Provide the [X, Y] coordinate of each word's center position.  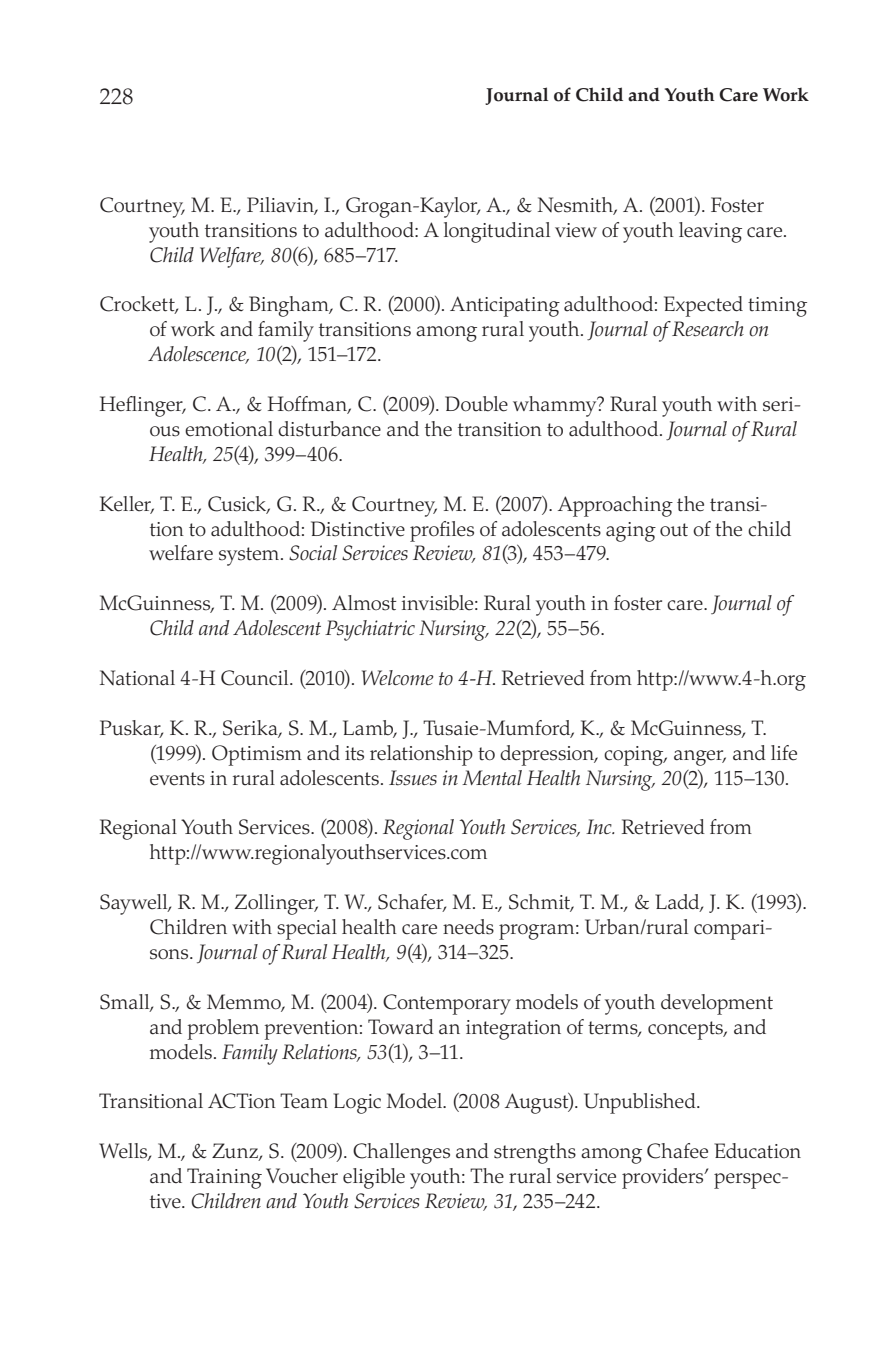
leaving [710, 232]
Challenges [401, 1153]
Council [256, 678]
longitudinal [497, 232]
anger [700, 758]
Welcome [398, 678]
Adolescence [198, 355]
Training [224, 1178]
